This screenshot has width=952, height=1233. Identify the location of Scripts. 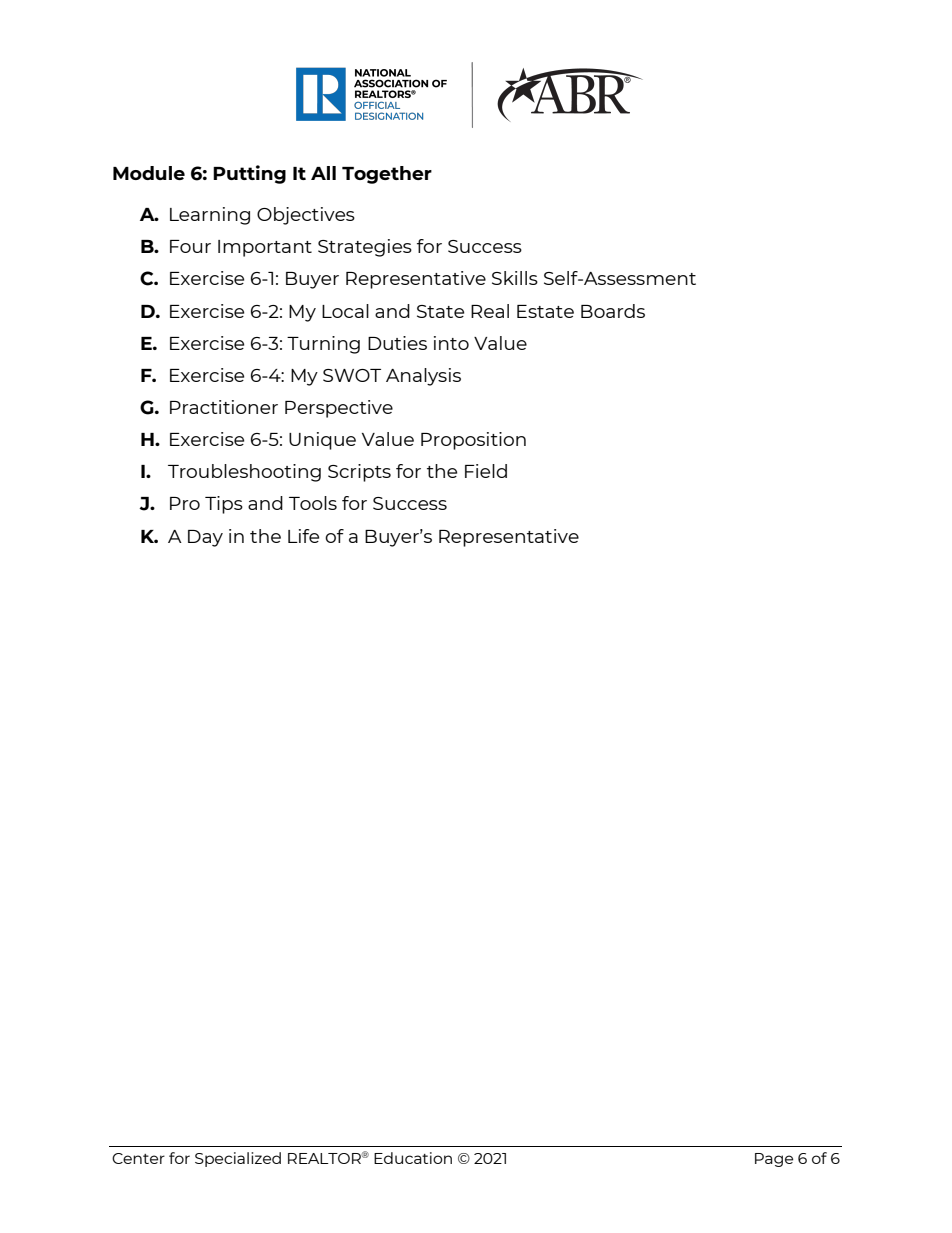
(359, 473).
